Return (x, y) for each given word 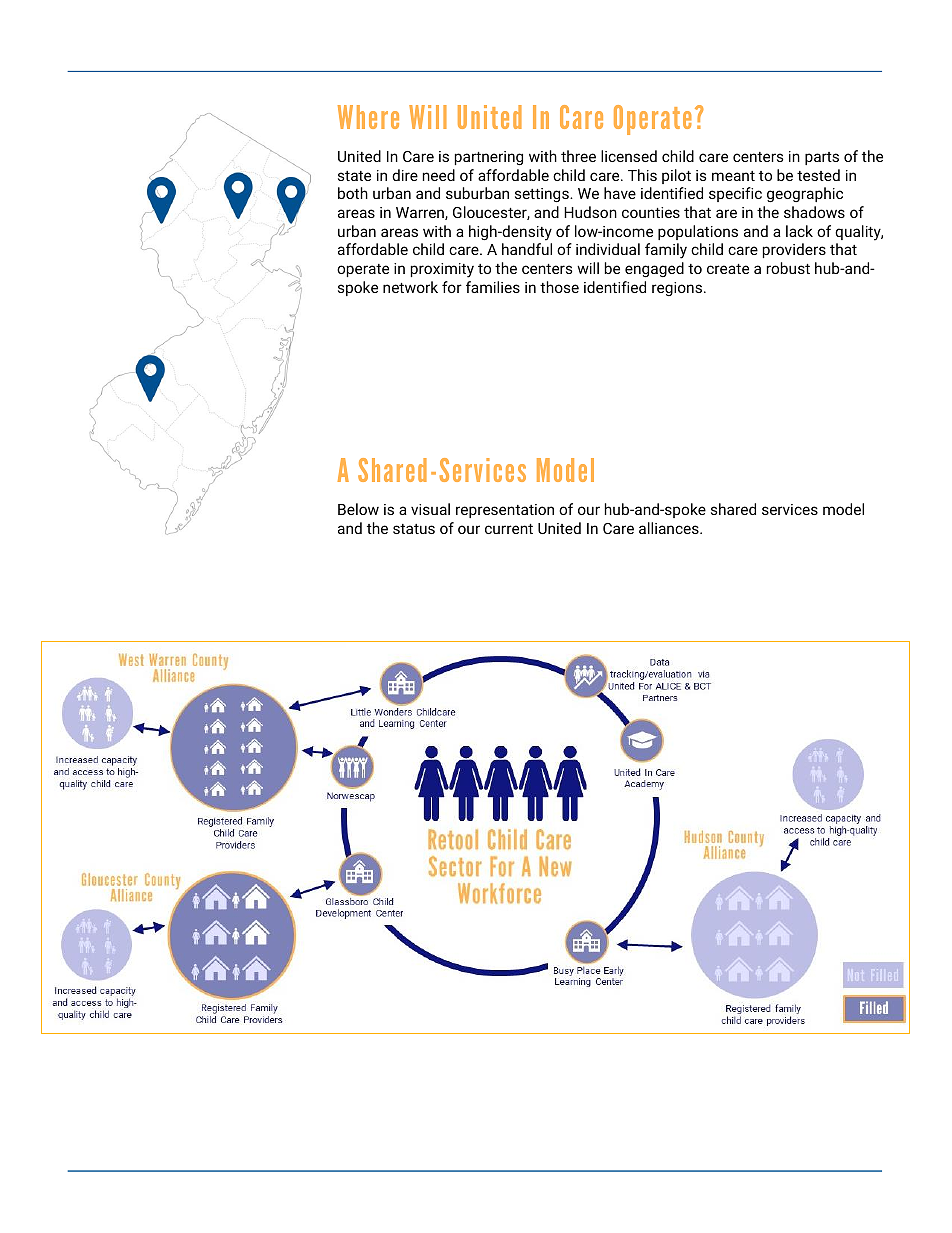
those (559, 287)
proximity (442, 270)
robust (788, 268)
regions (677, 289)
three (578, 156)
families (493, 287)
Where (368, 117)
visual (430, 509)
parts (822, 158)
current (509, 529)
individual (608, 249)
